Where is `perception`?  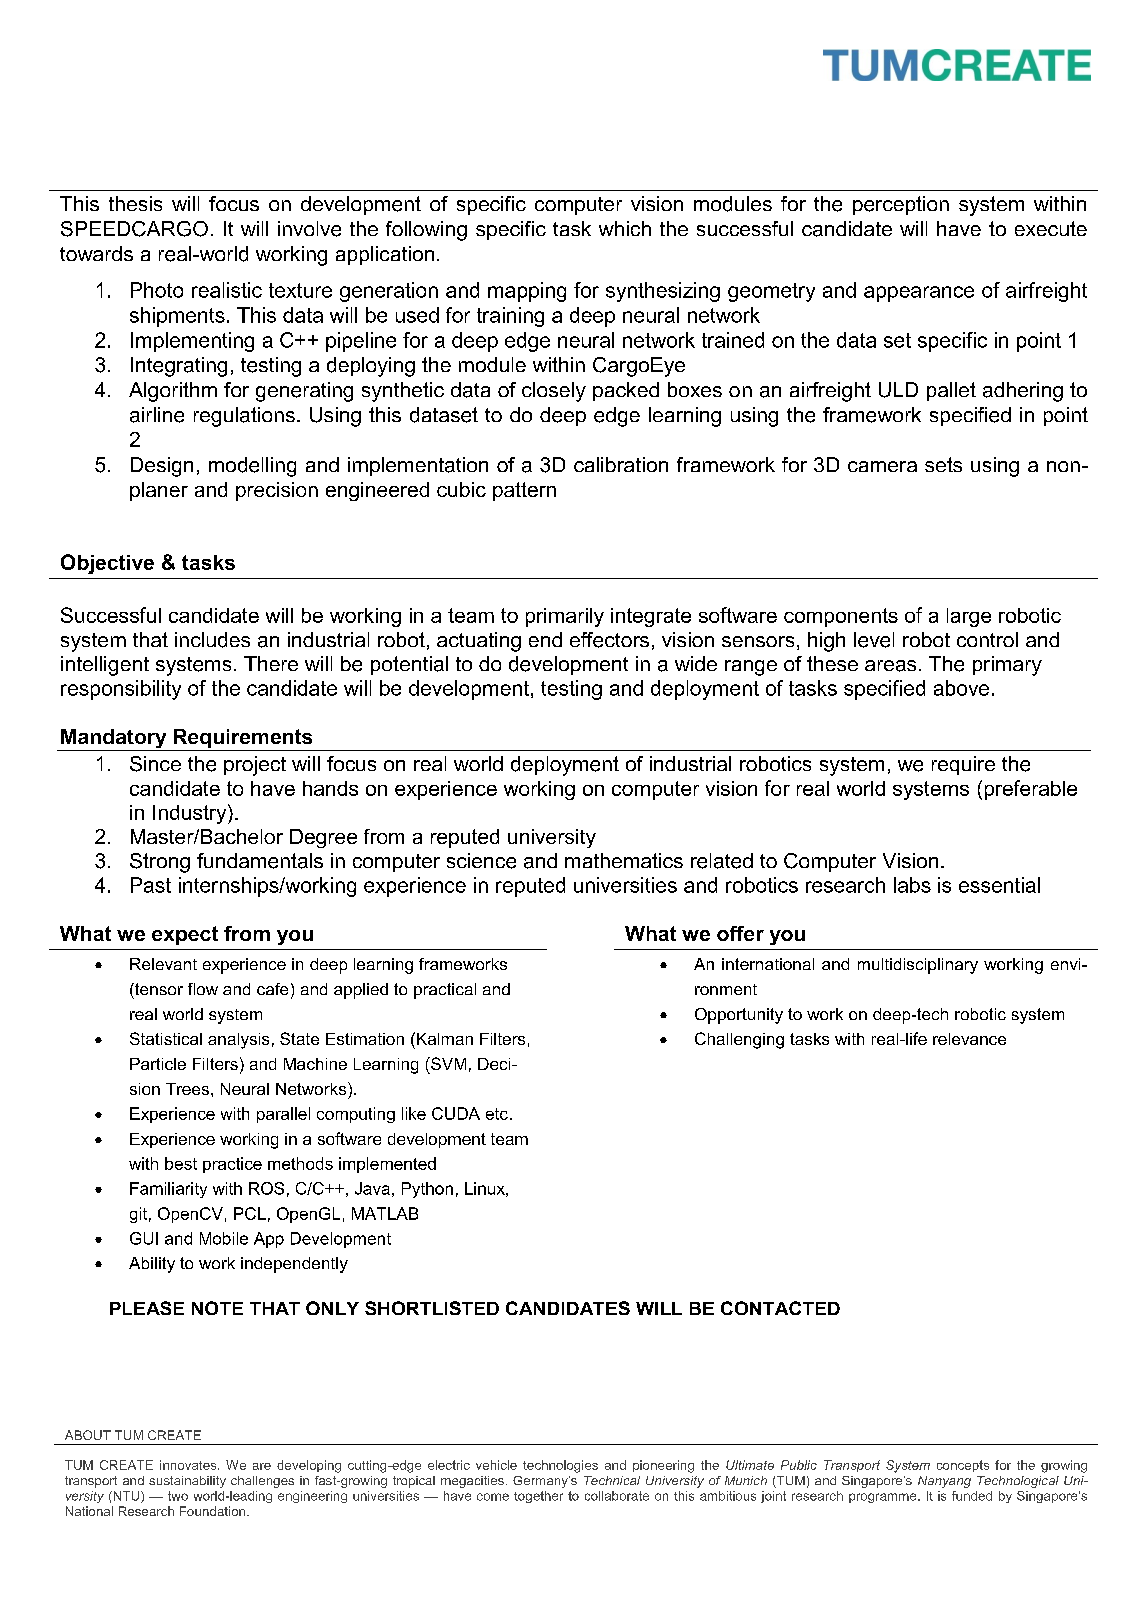
perception is located at coordinates (901, 205).
